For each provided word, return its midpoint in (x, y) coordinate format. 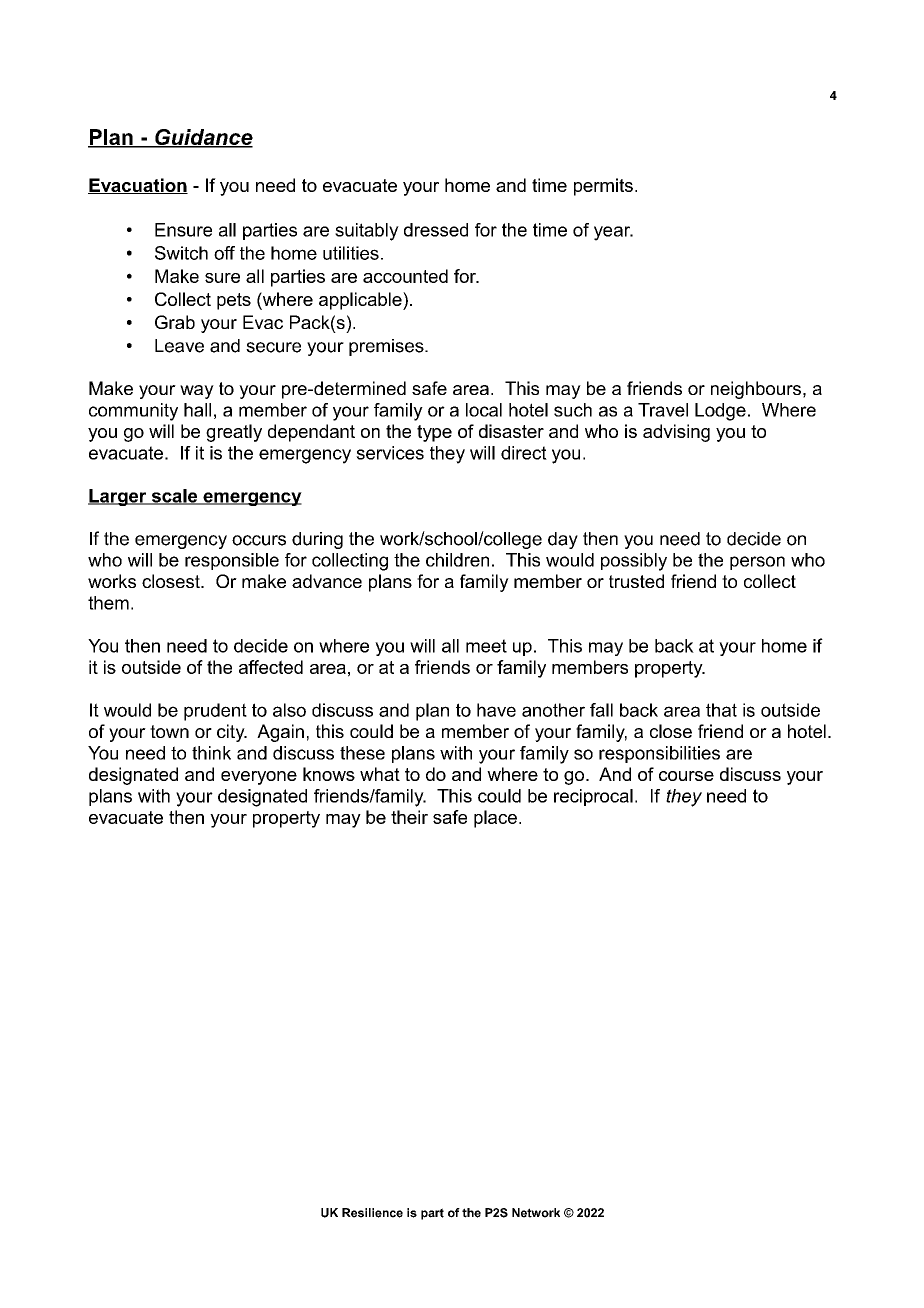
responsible (232, 561)
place (495, 819)
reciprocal (593, 797)
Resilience (372, 1213)
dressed (436, 230)
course (686, 776)
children (457, 560)
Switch (181, 253)
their (409, 817)
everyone (259, 778)
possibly (634, 562)
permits (603, 187)
